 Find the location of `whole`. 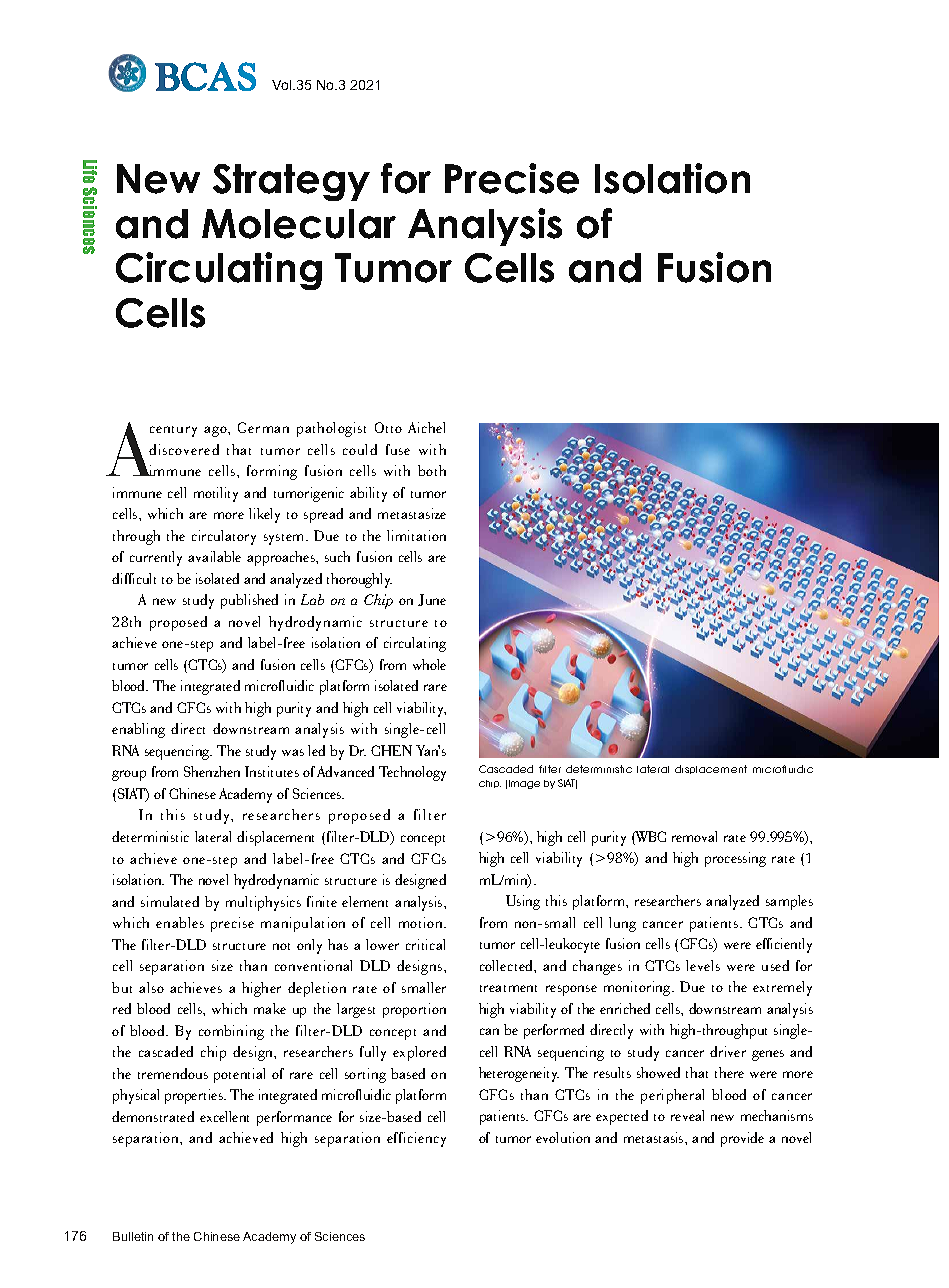

whole is located at coordinates (429, 664).
